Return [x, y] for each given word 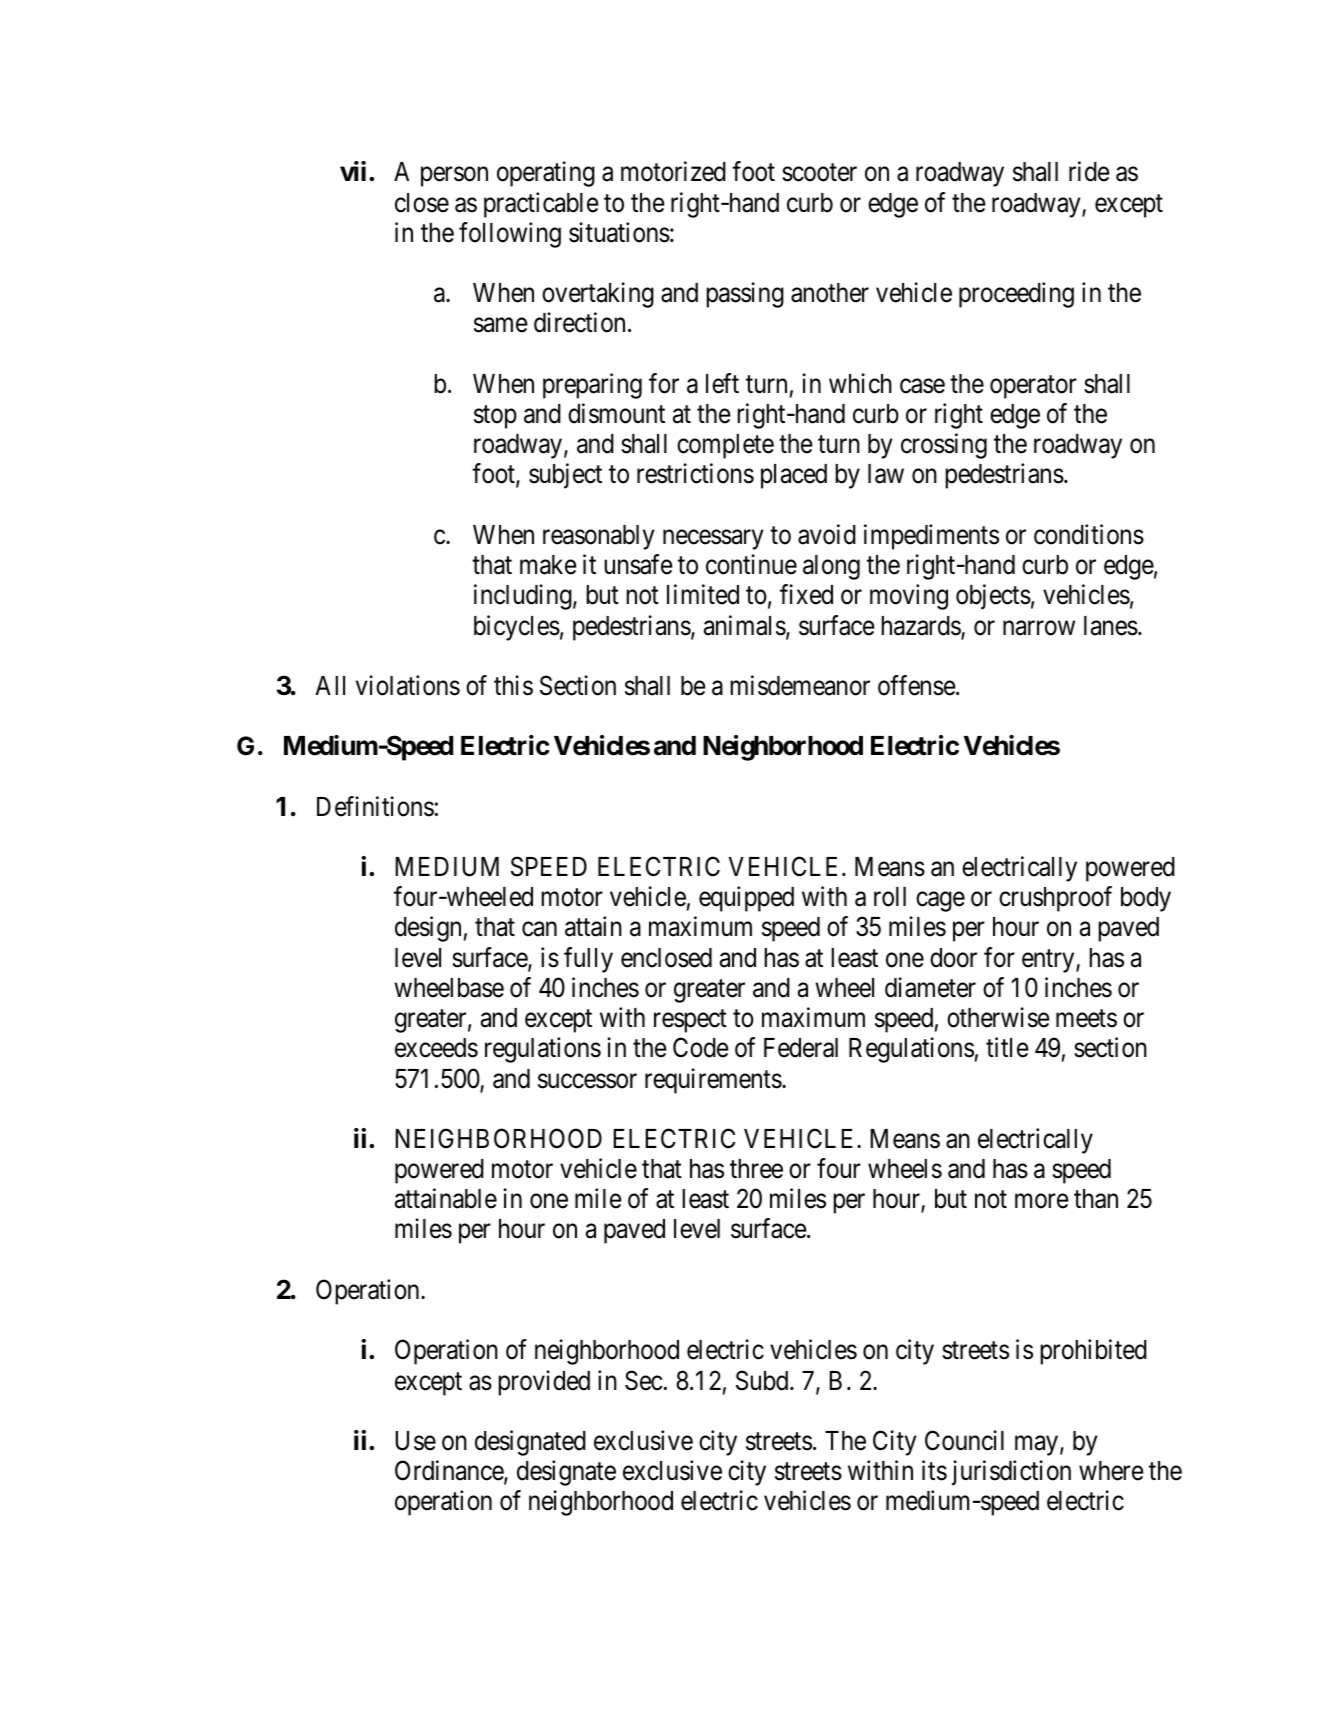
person [454, 177]
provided [544, 1383]
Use [415, 1441]
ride [1089, 172]
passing [745, 295]
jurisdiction [1011, 1473]
